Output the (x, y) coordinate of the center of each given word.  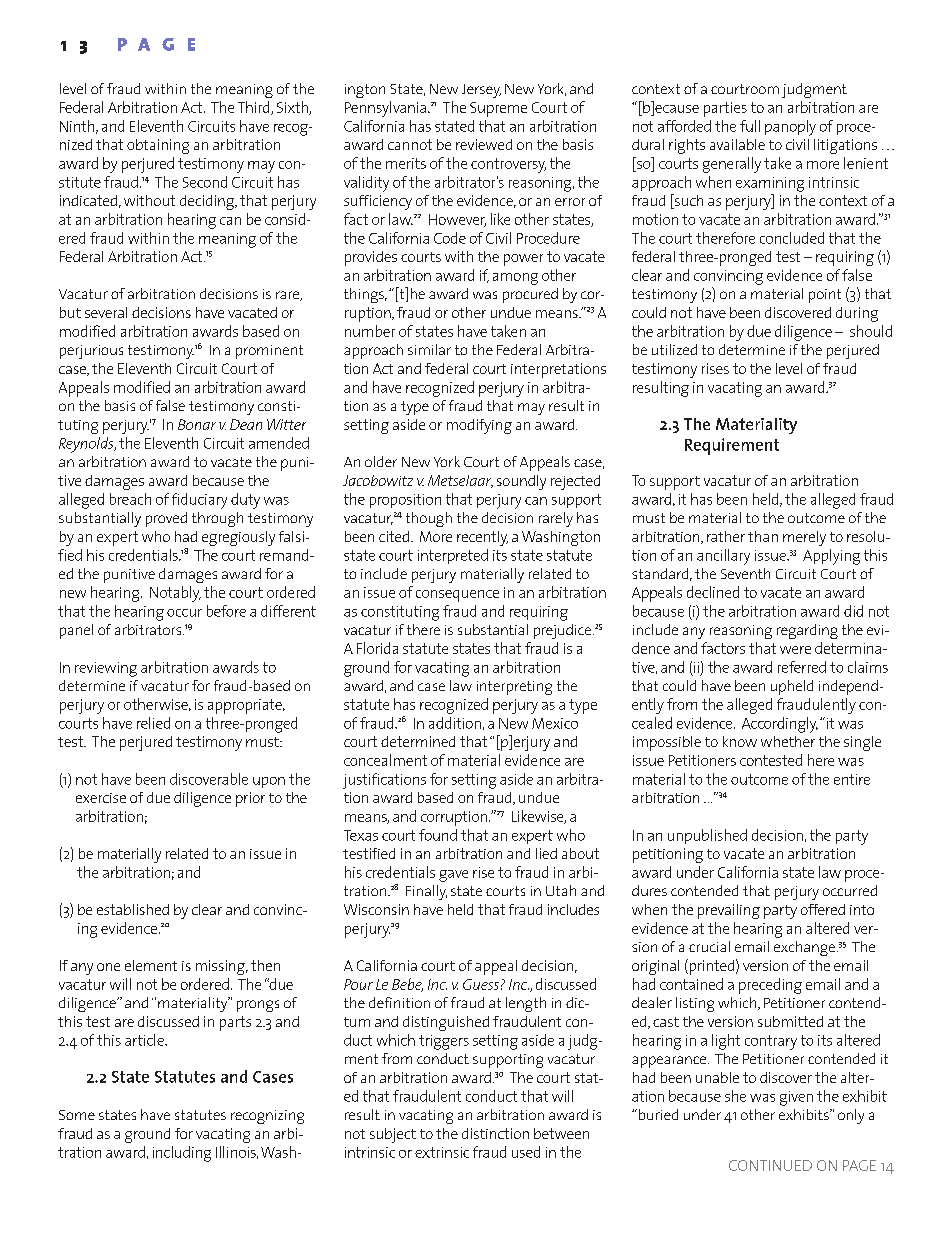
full (750, 126)
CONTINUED (770, 1165)
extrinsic (442, 1152)
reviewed (484, 144)
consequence (457, 596)
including (182, 1154)
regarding (807, 631)
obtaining (158, 146)
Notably (175, 594)
